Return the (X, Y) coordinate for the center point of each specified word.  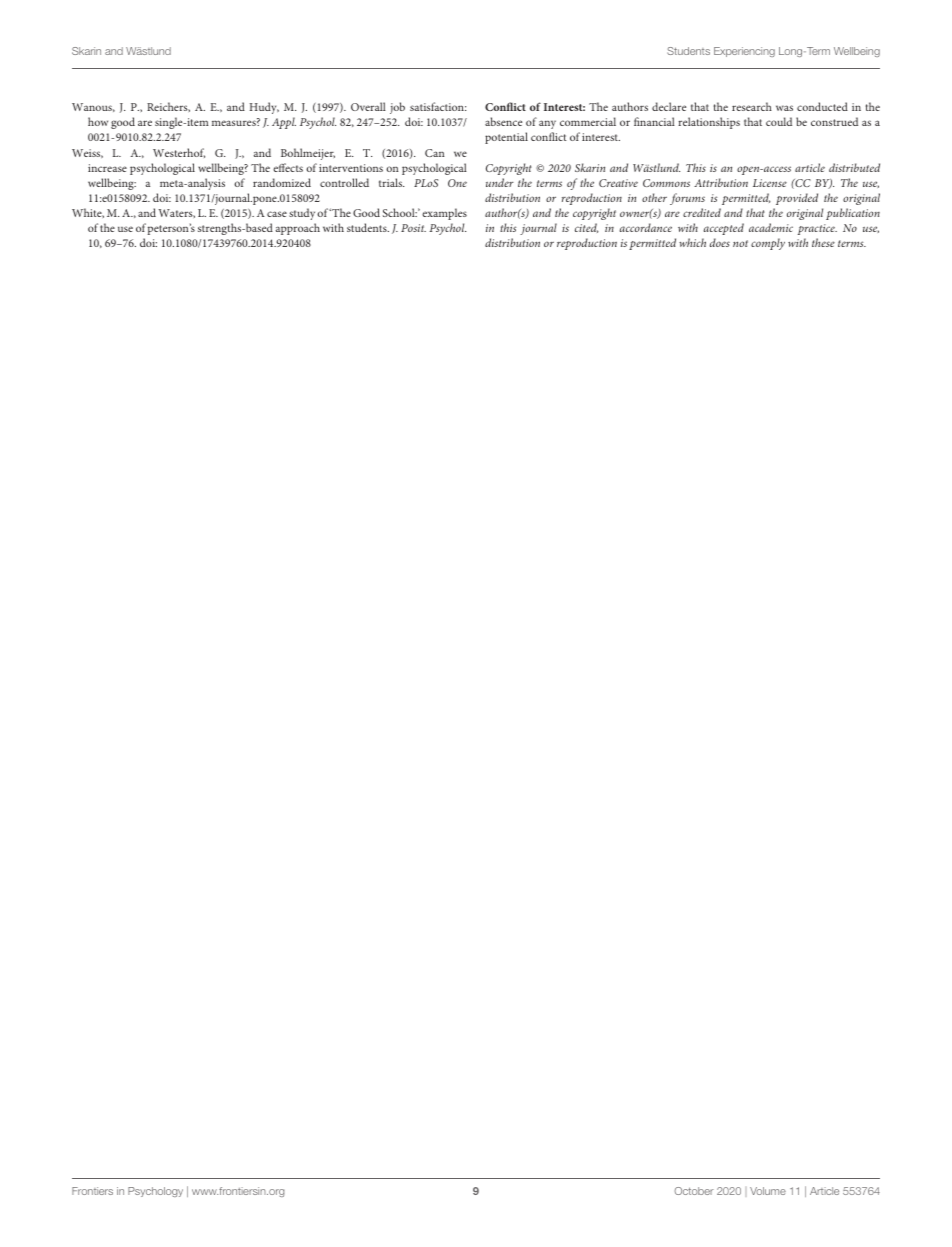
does (720, 242)
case (277, 214)
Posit (413, 228)
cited (586, 228)
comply (768, 244)
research (752, 106)
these (823, 242)
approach (298, 229)
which (692, 242)
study (302, 214)
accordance (646, 227)
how (98, 121)
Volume (768, 1191)
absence (503, 121)
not (740, 243)
